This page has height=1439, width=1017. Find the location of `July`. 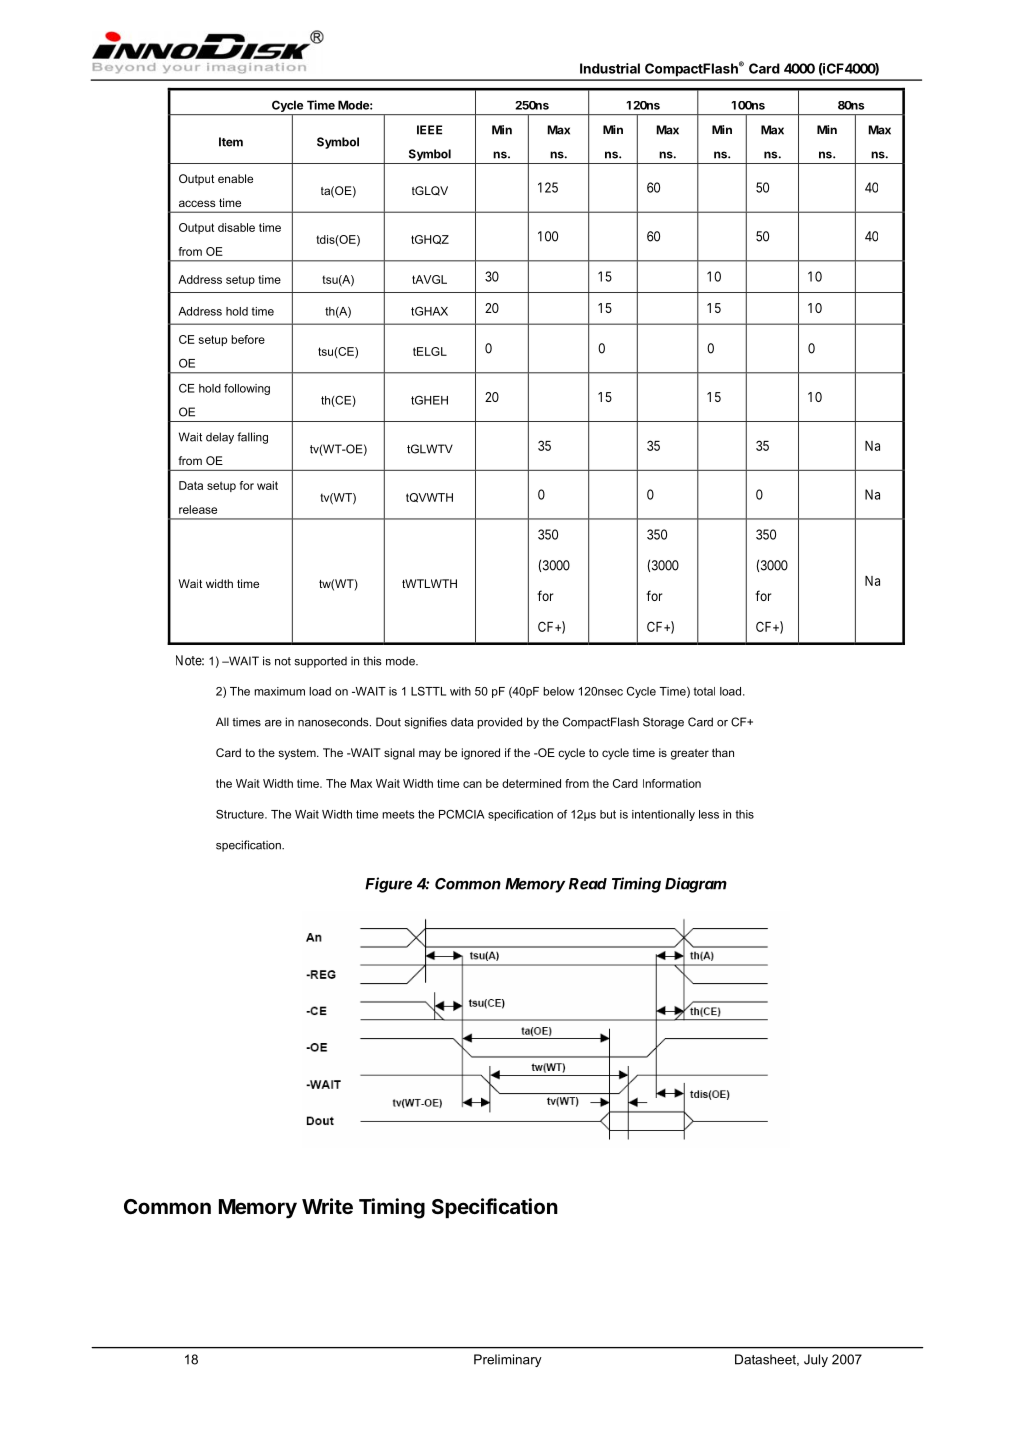

July is located at coordinates (816, 1360).
